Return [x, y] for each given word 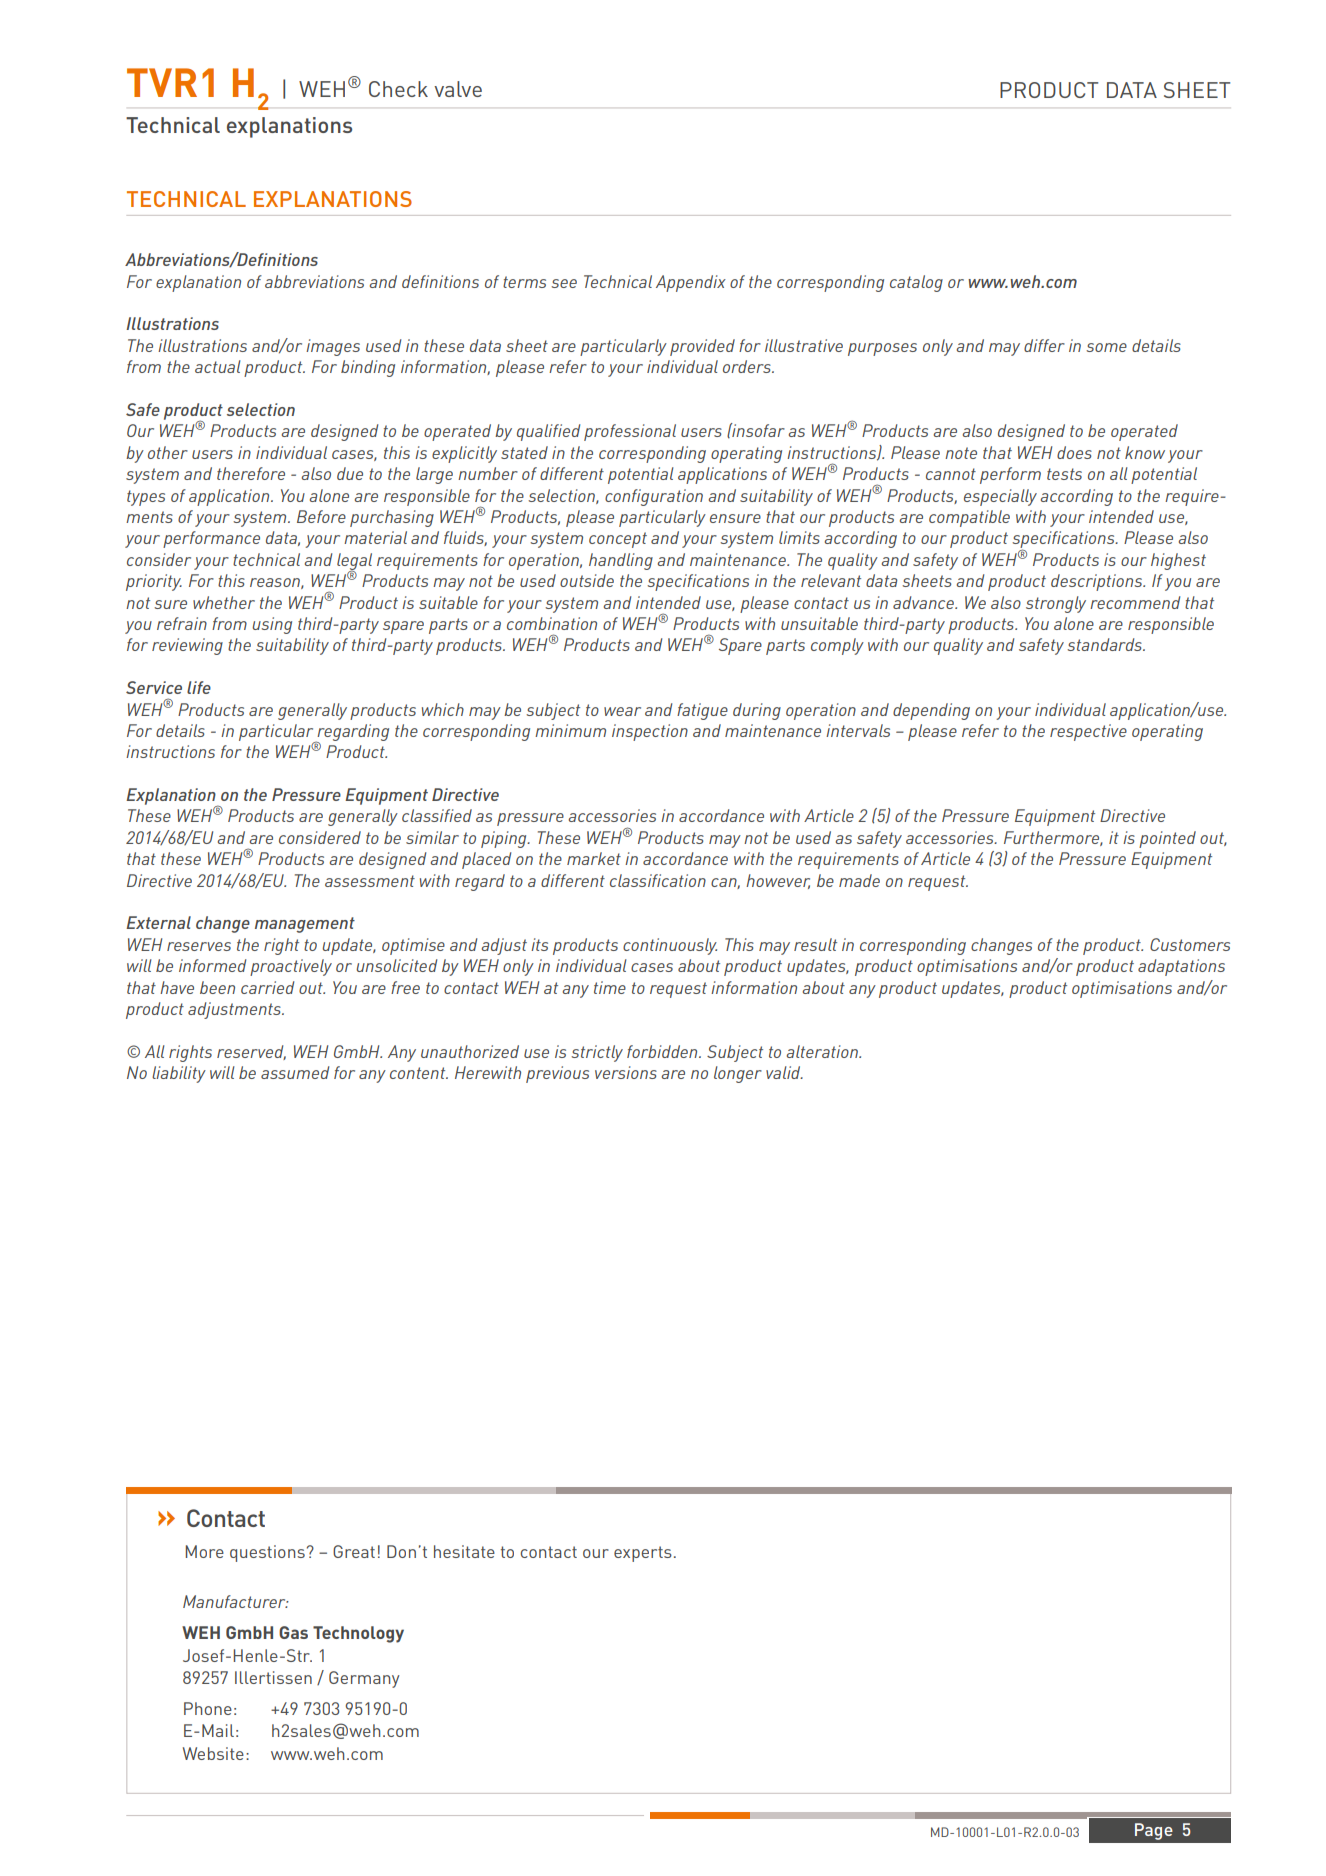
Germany [364, 1679]
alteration [823, 1051]
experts [643, 1554]
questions [267, 1553]
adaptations [1181, 967]
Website [213, 1753]
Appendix [691, 283]
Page [1154, 1831]
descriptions [1098, 582]
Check [398, 89]
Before [321, 516]
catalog [916, 283]
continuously [670, 946]
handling [621, 561]
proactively [291, 967]
